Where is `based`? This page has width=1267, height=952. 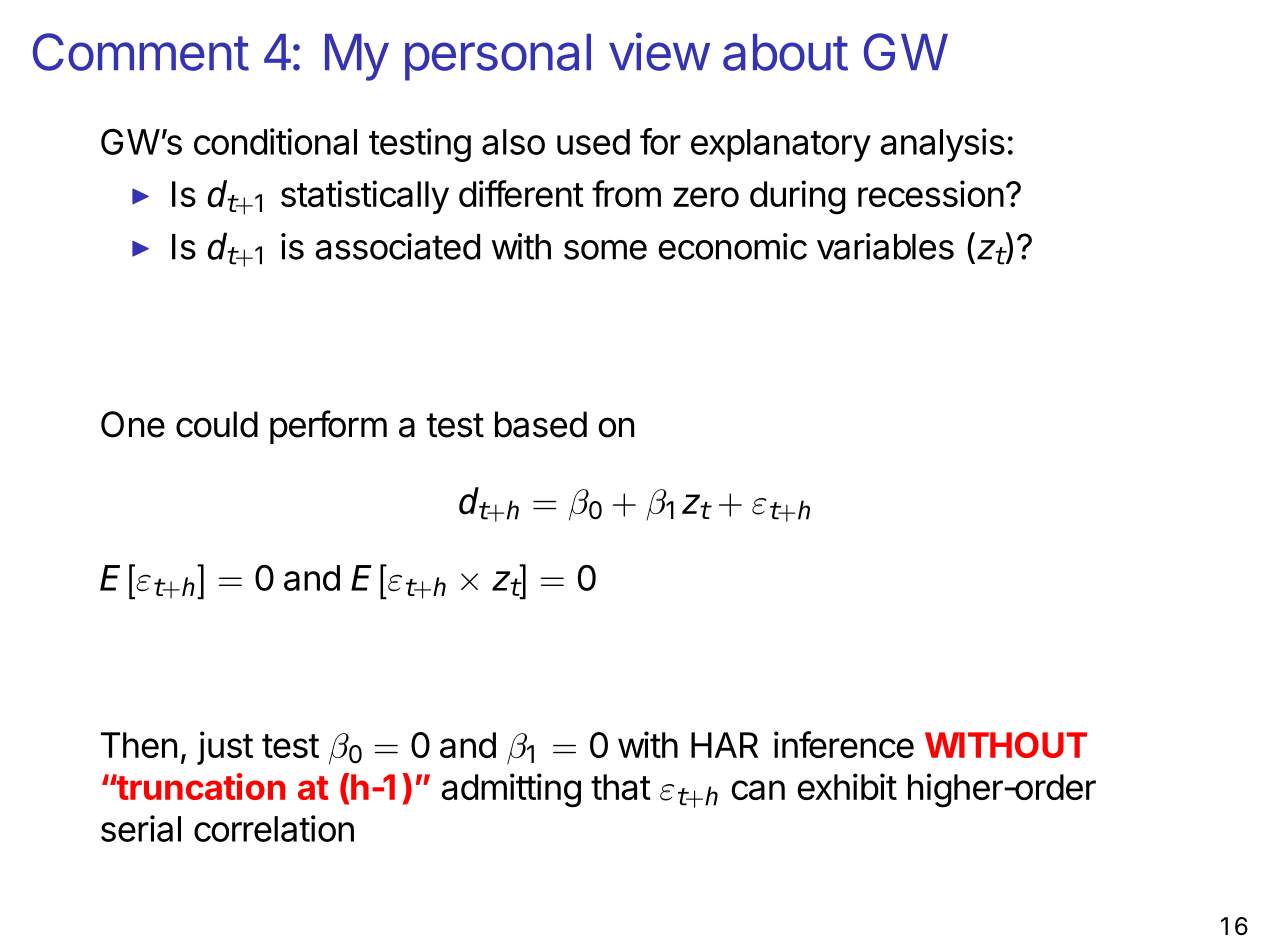
based is located at coordinates (541, 424).
